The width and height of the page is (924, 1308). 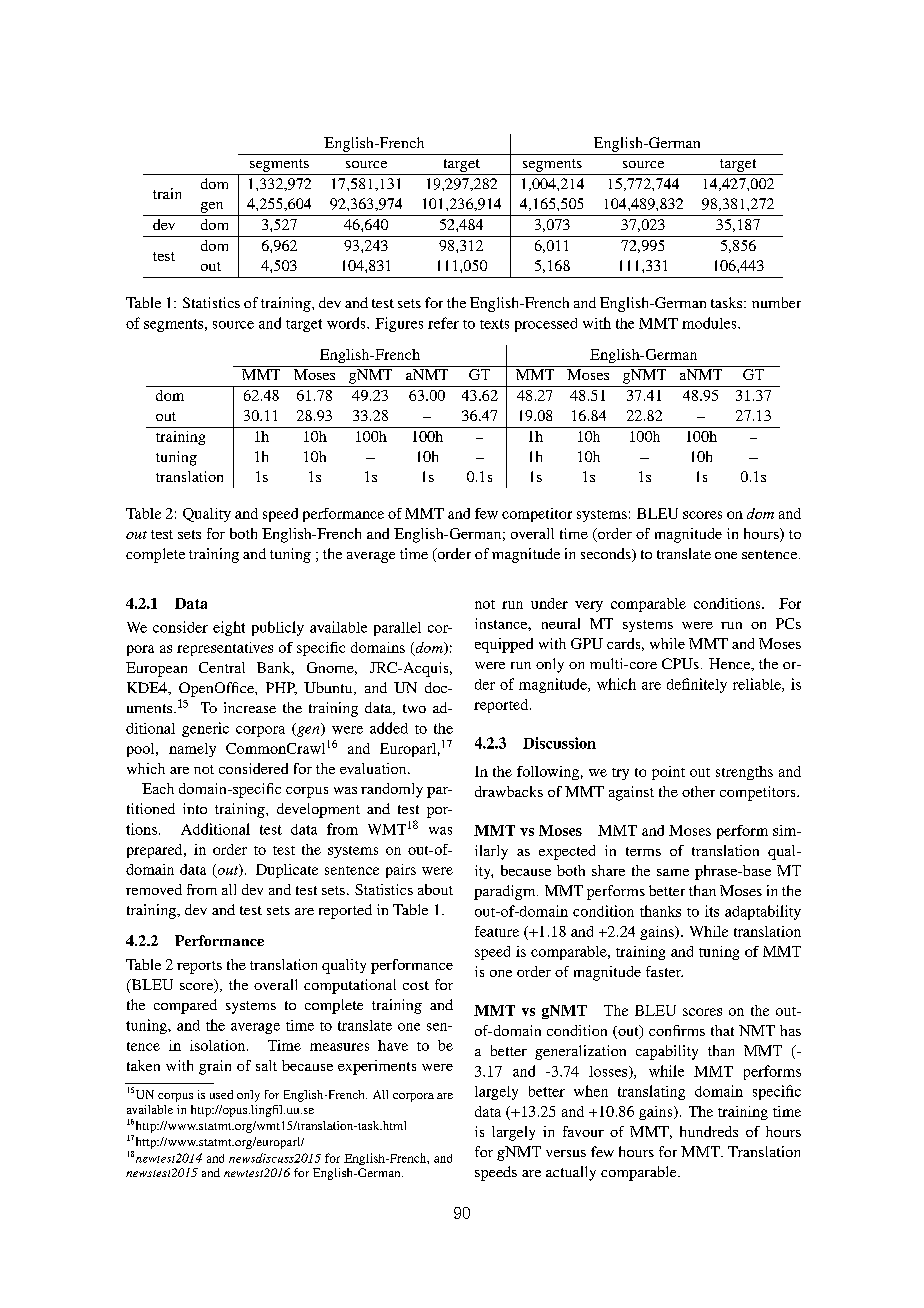 I want to click on used, so click(x=221, y=1094).
